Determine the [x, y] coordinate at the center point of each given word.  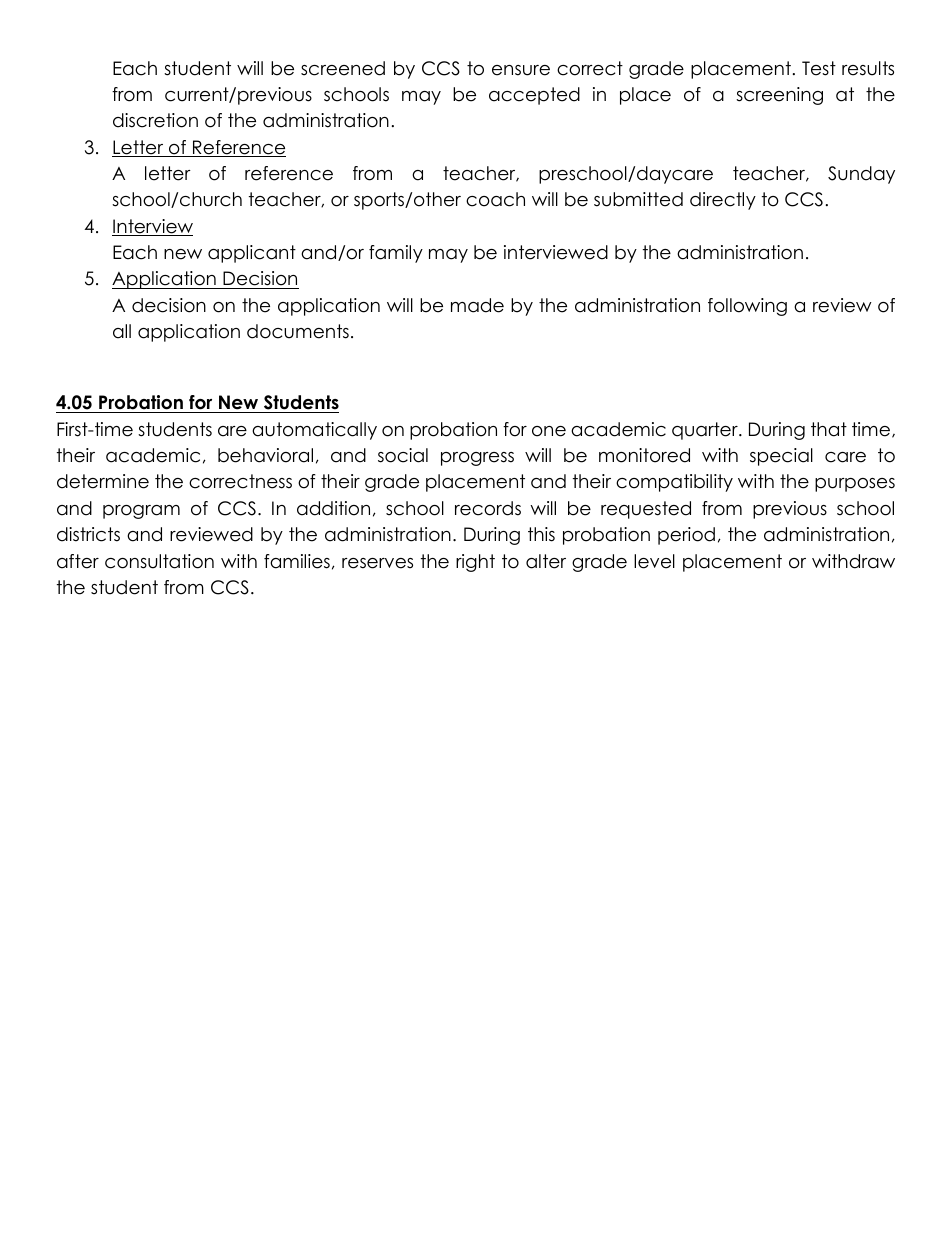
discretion [155, 120]
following [747, 307]
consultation [159, 561]
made [477, 305]
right [475, 563]
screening [779, 96]
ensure [521, 70]
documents [298, 331]
